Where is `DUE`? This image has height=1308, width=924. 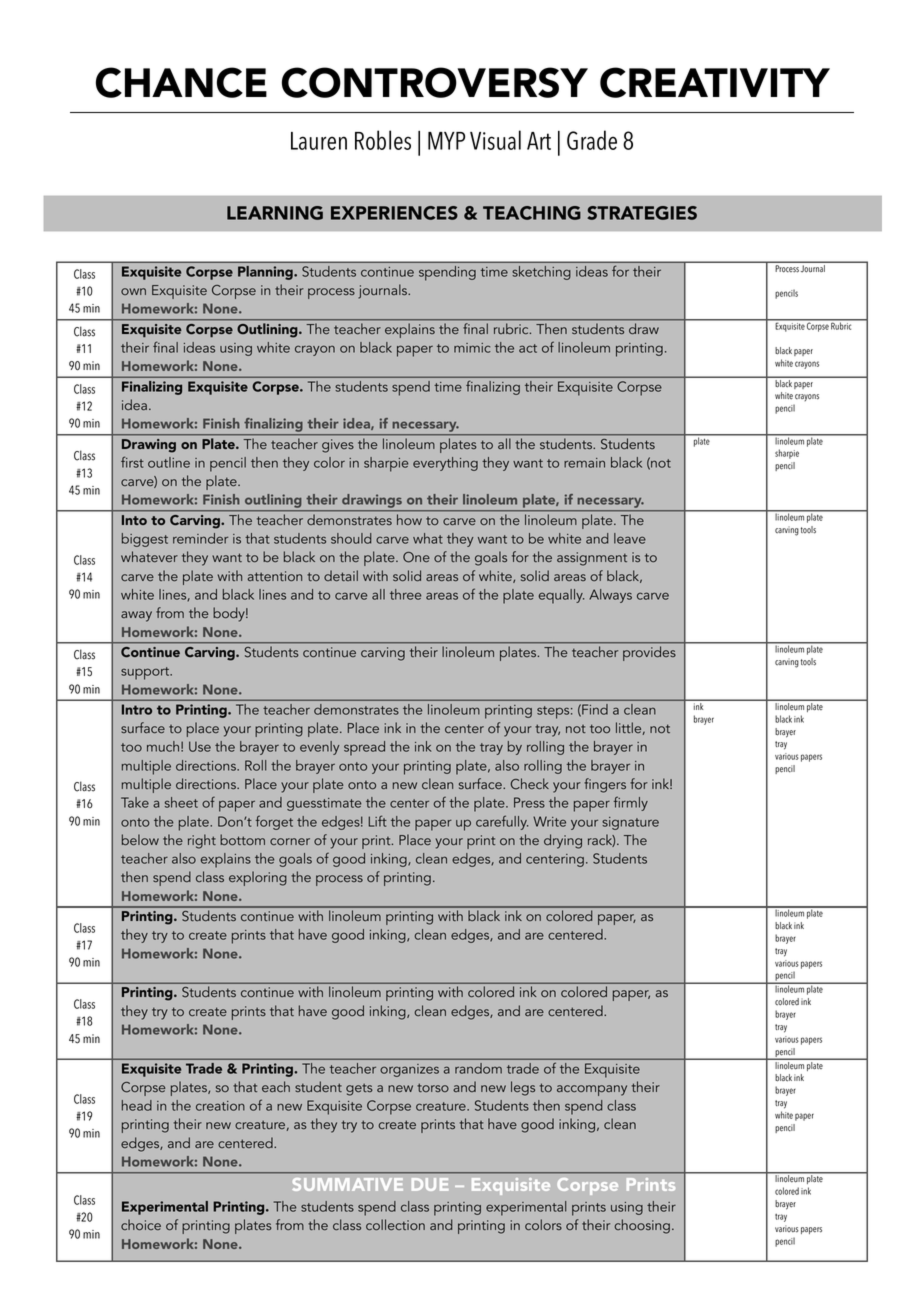
DUE is located at coordinates (430, 1184).
